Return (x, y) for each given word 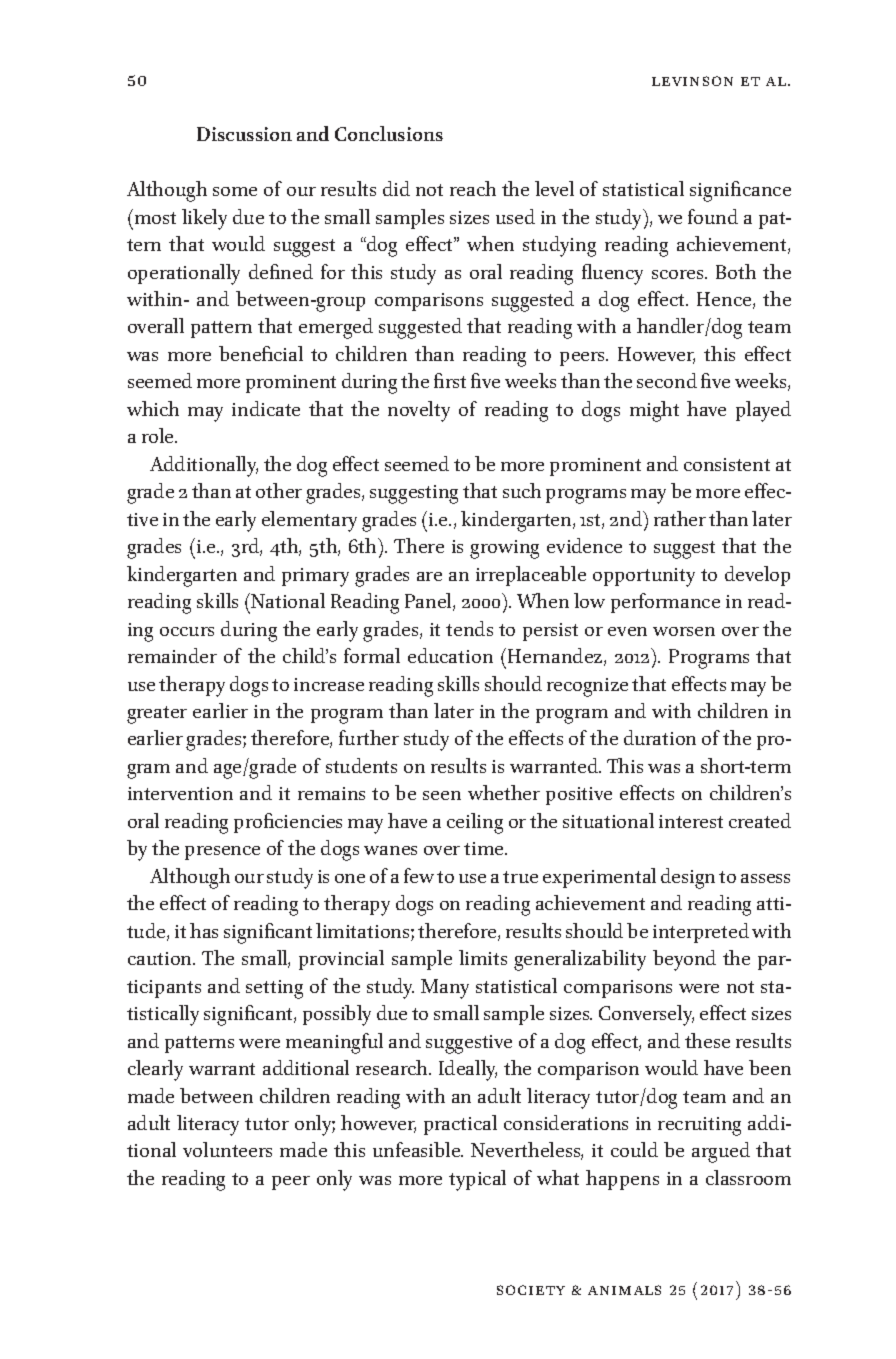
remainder (172, 655)
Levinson (692, 81)
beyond (684, 960)
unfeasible (418, 1149)
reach (473, 188)
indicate (266, 408)
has (204, 930)
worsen (684, 631)
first (450, 380)
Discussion (244, 134)
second (667, 380)
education (450, 655)
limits (483, 957)
